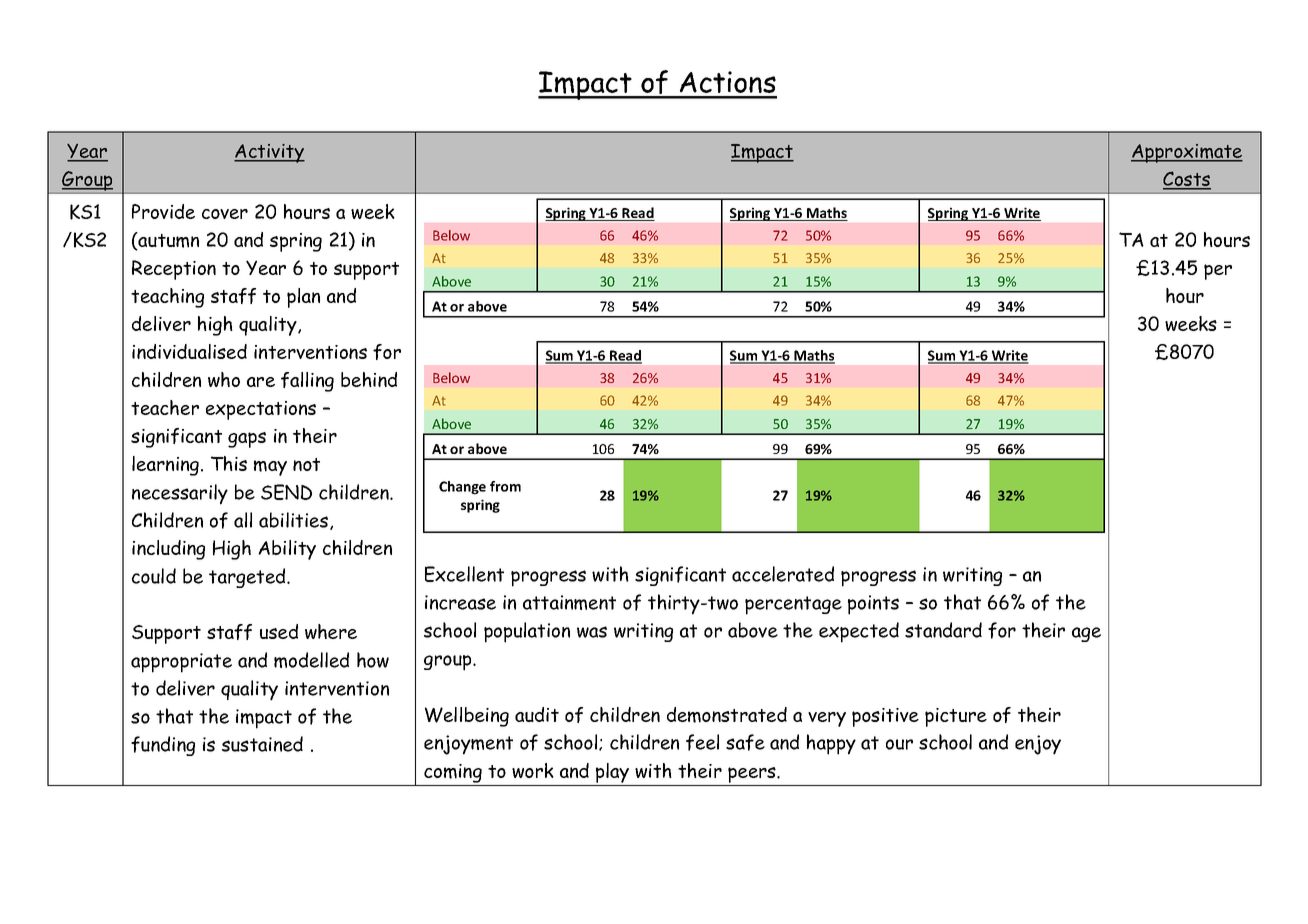 The height and width of the screenshot is (924, 1308). What do you see at coordinates (783, 574) in the screenshot?
I see `accelerated` at bounding box center [783, 574].
